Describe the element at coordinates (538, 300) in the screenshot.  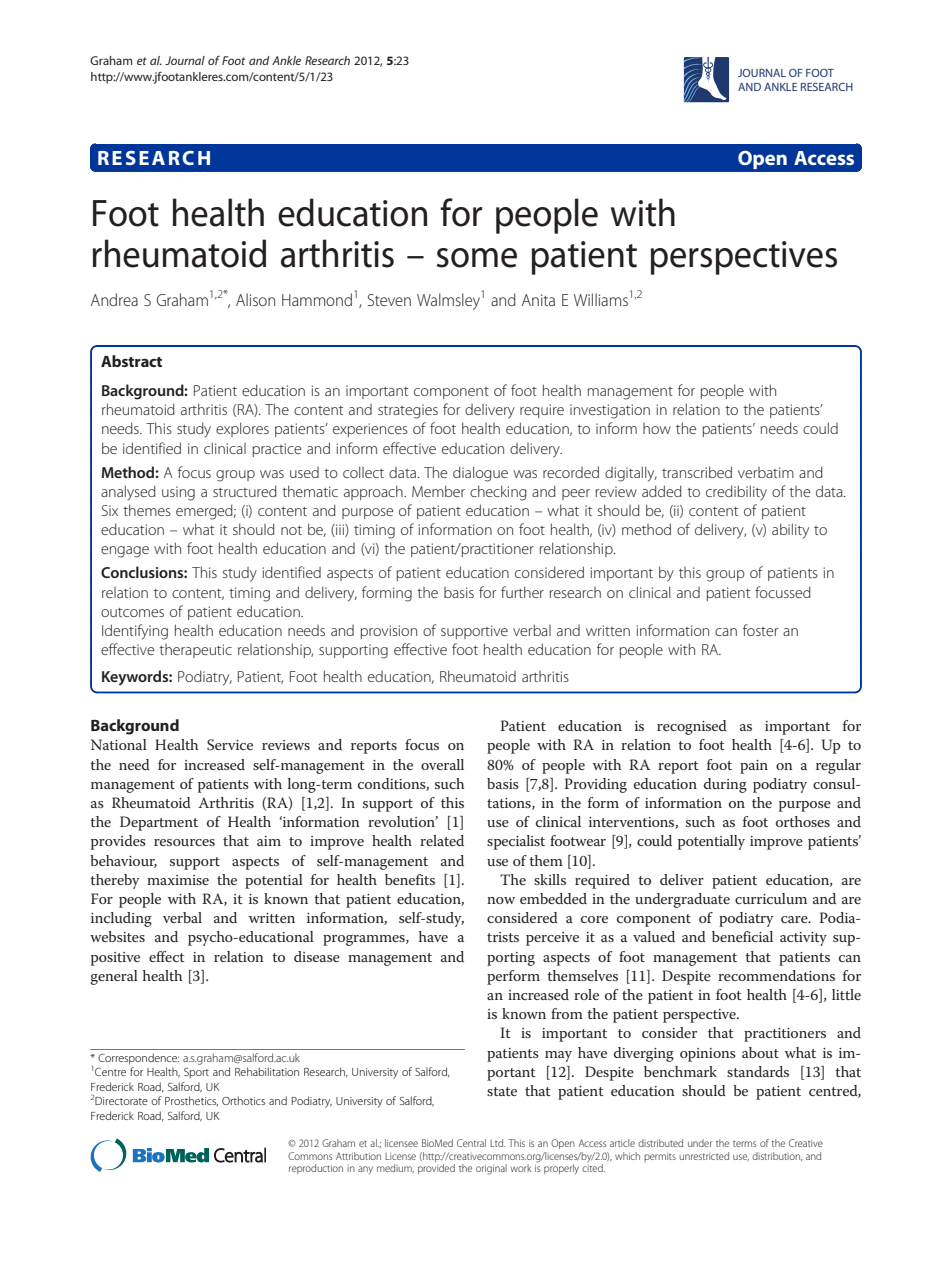
I see `Anita` at that location.
